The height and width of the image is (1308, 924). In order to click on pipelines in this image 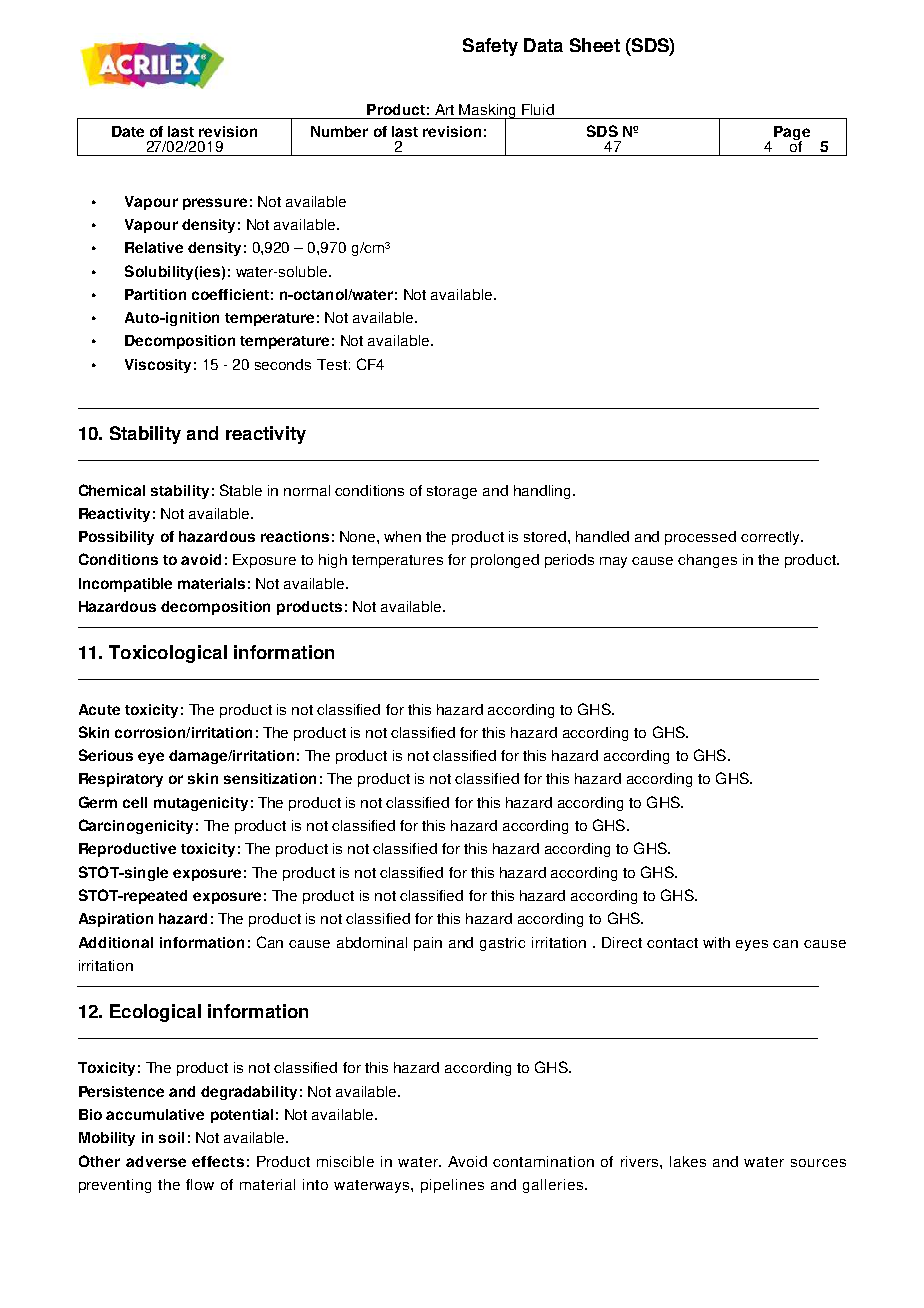, I will do `click(452, 1186)`.
